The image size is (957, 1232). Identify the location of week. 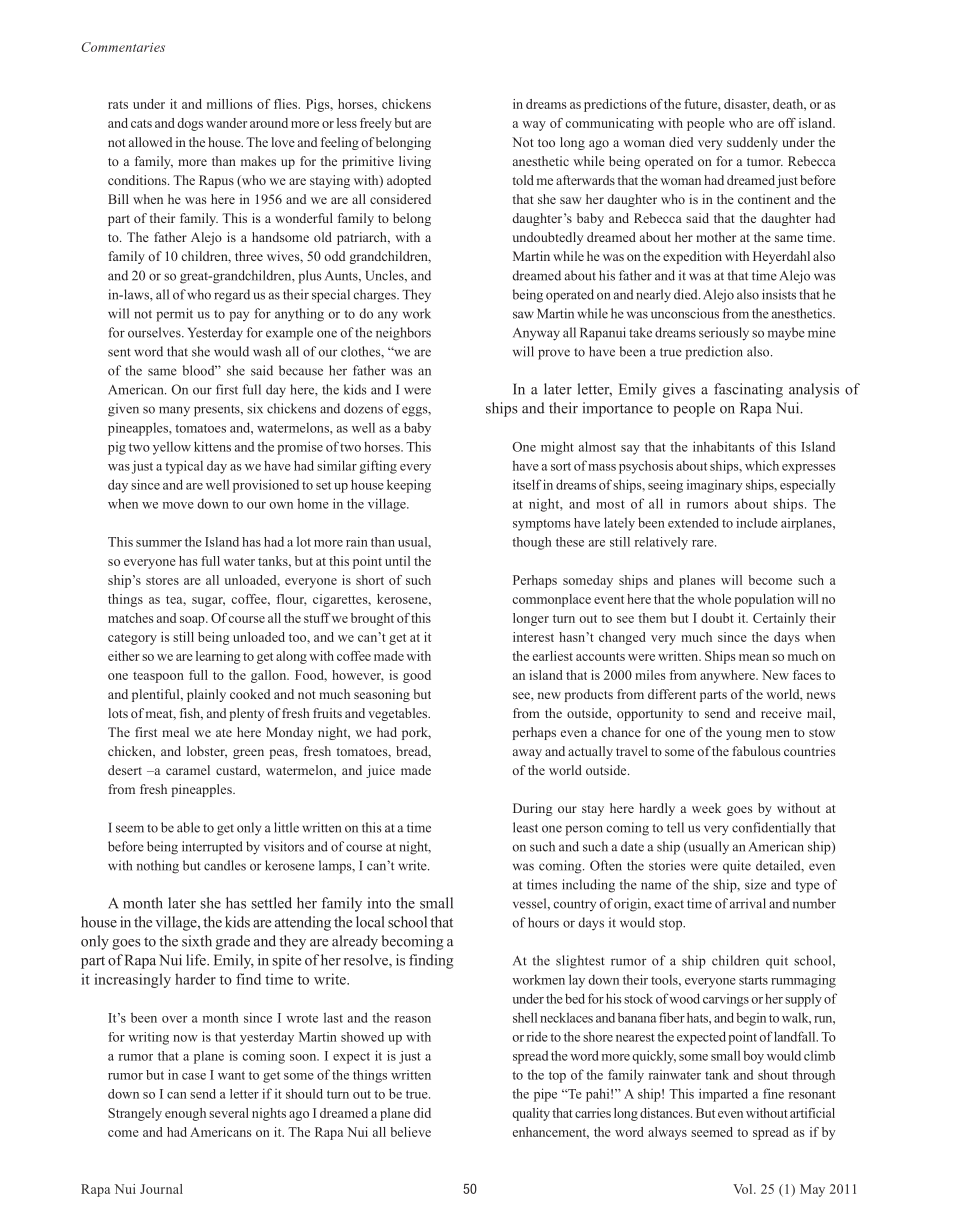
(706, 808).
